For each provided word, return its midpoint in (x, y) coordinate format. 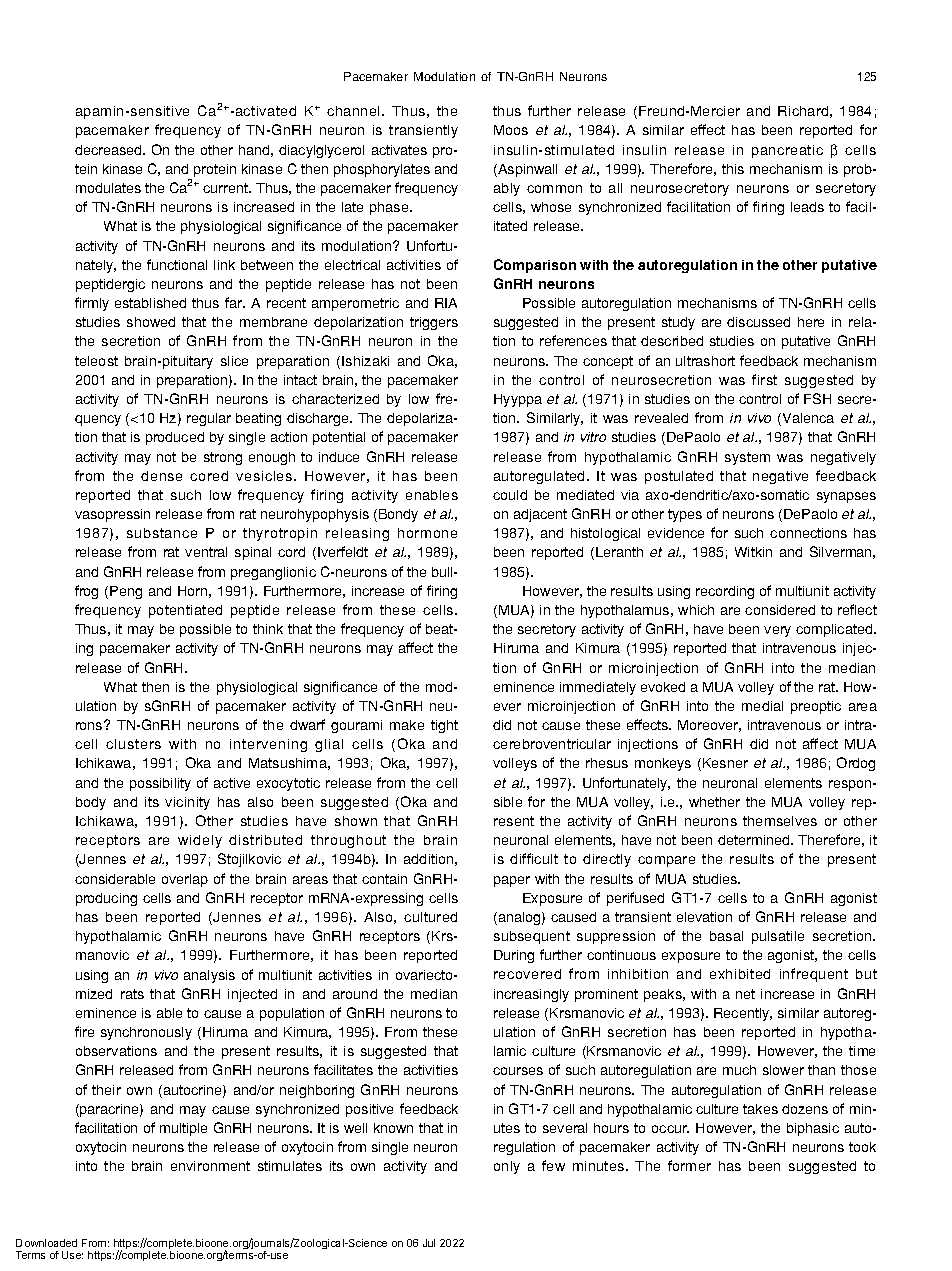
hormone (427, 533)
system (747, 458)
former (689, 1165)
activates (399, 150)
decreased (109, 150)
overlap (185, 880)
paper (512, 881)
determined (755, 840)
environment (210, 1166)
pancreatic (787, 151)
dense (161, 476)
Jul (429, 1243)
